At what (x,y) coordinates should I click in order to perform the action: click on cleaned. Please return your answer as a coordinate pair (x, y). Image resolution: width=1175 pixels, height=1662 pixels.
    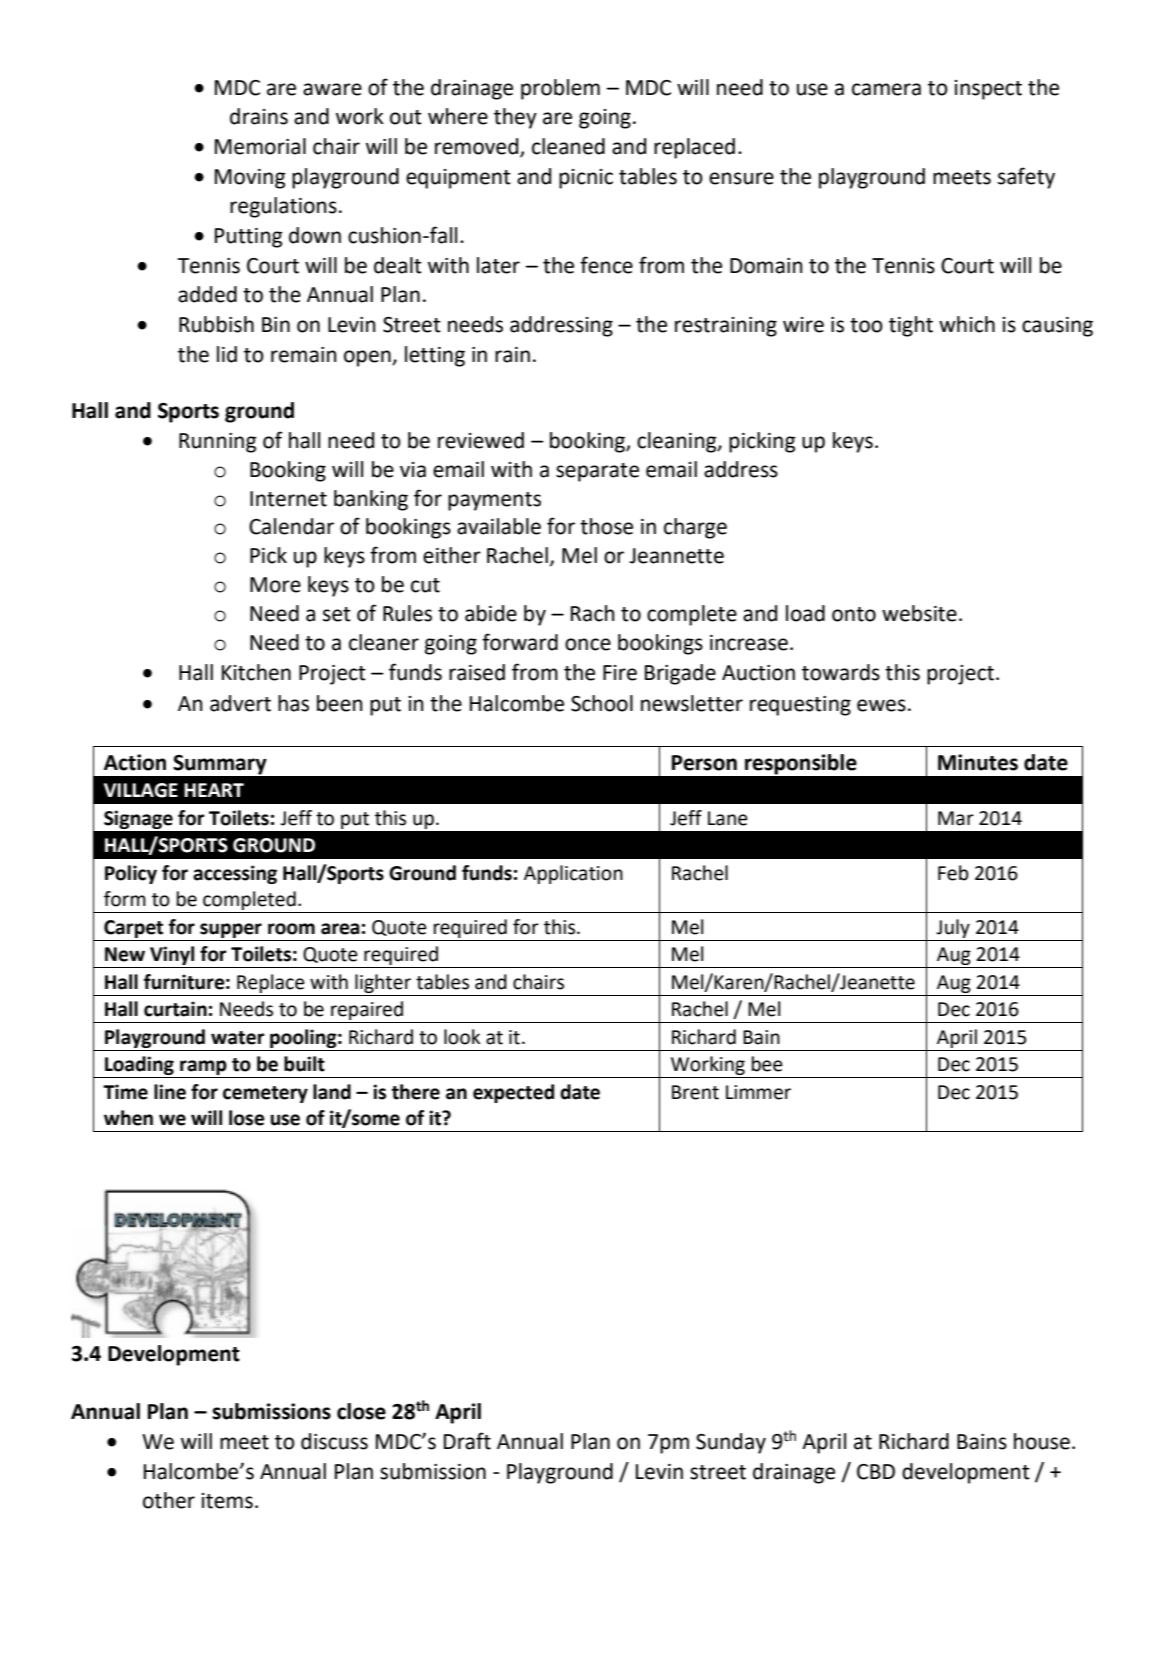
    Looking at the image, I should click on (568, 146).
